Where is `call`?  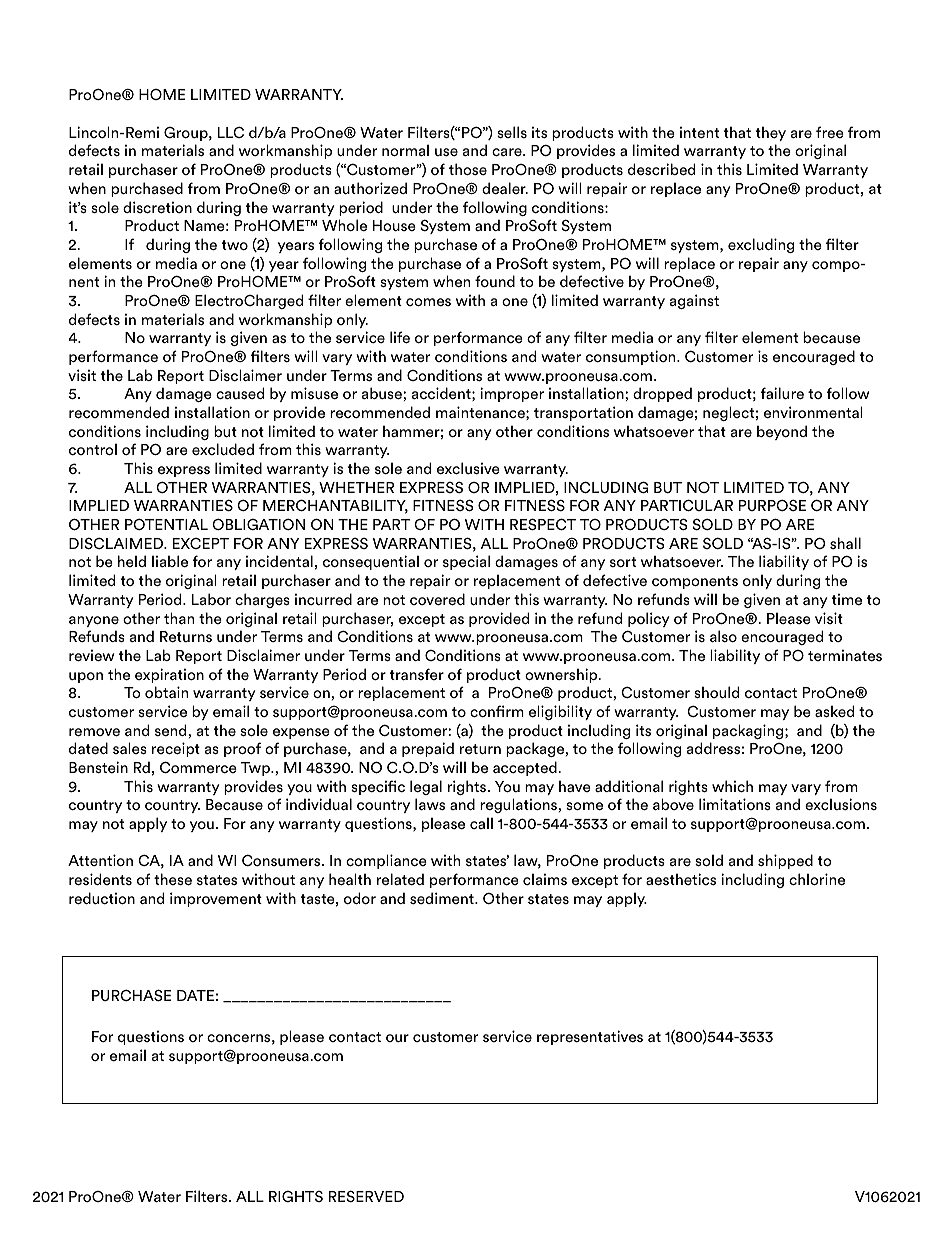
call is located at coordinates (481, 823).
